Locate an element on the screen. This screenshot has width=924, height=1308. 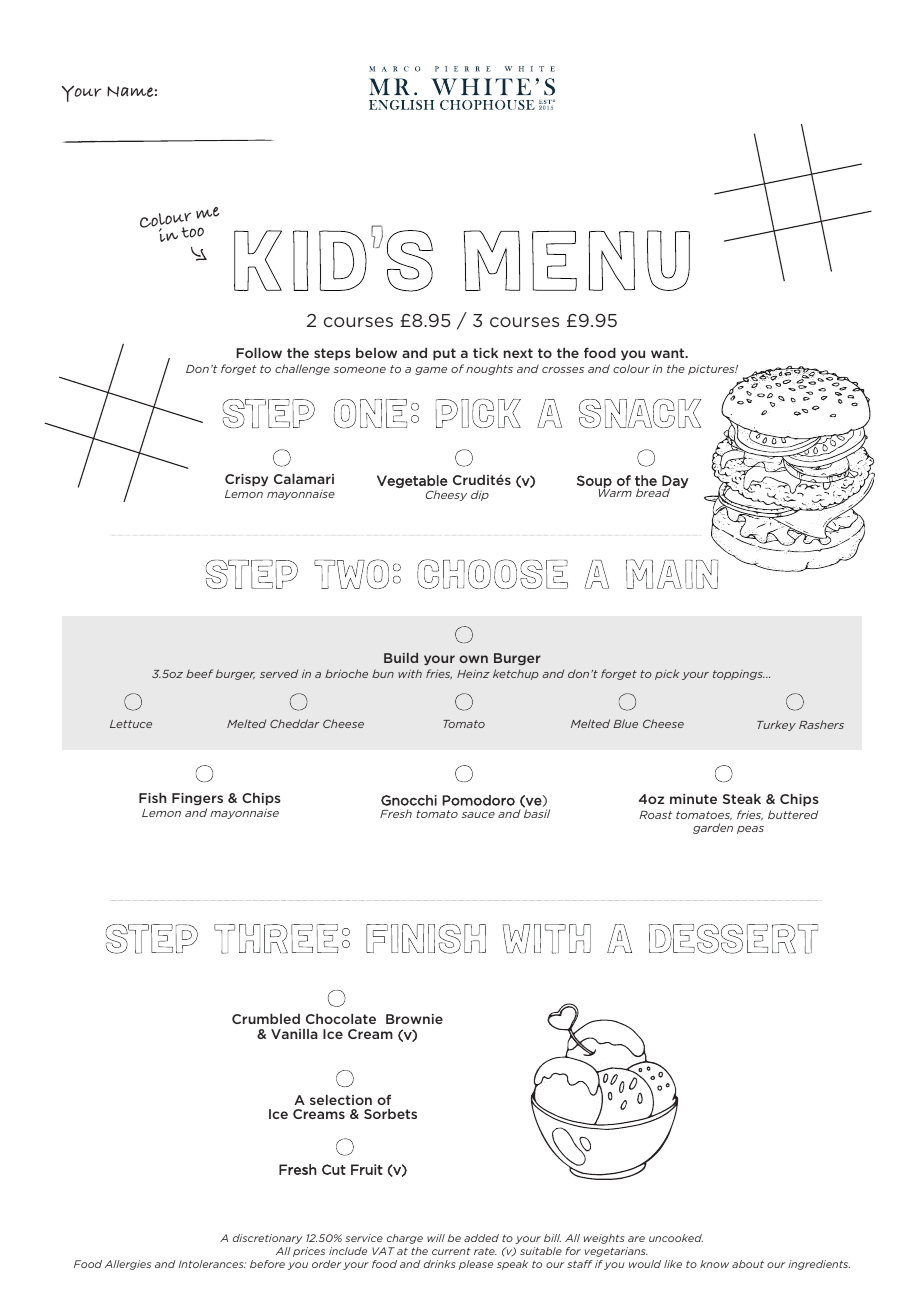
Brownie is located at coordinates (414, 1019).
